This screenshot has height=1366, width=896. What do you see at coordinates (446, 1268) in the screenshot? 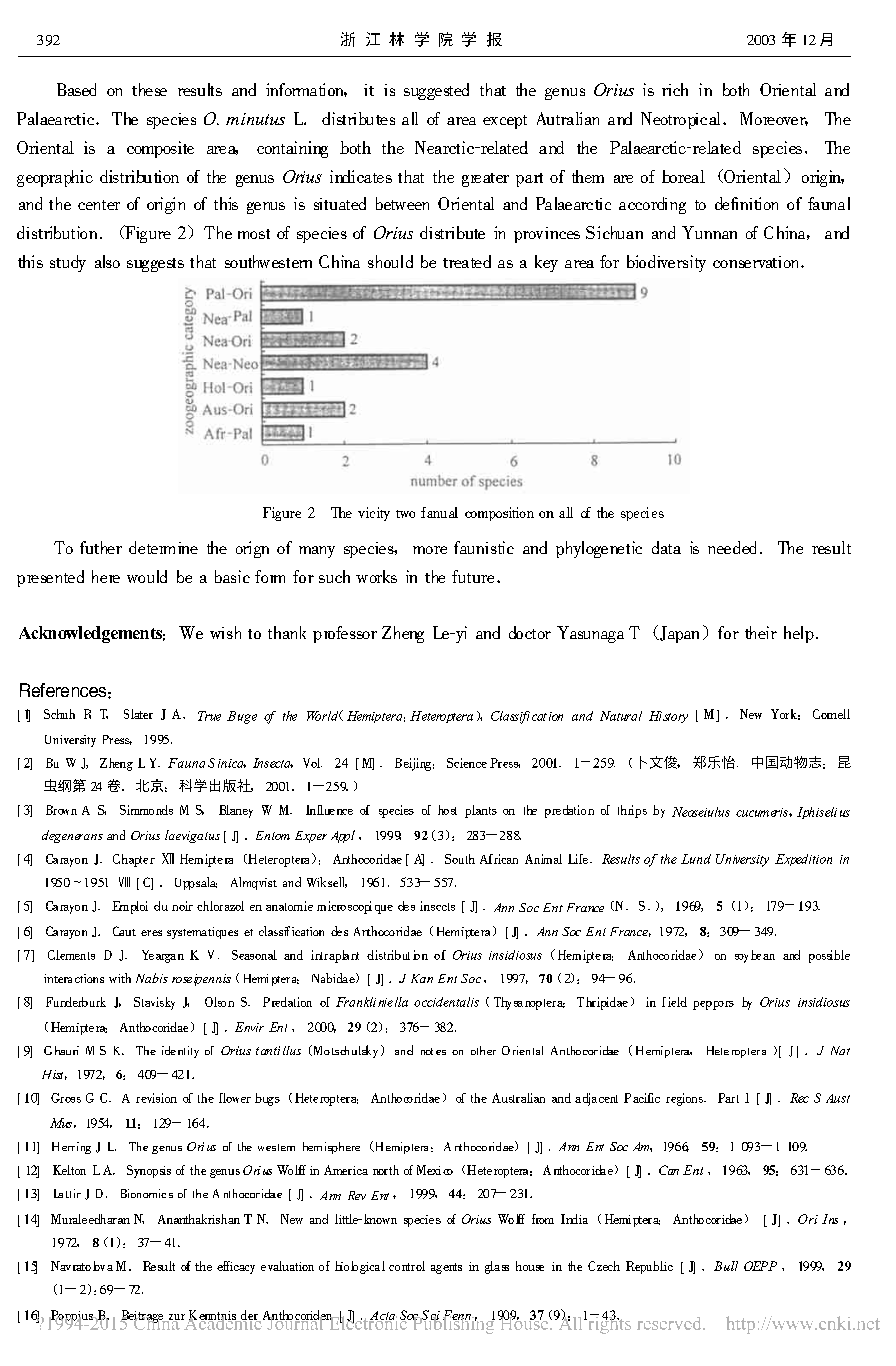
I see `agents` at bounding box center [446, 1268].
